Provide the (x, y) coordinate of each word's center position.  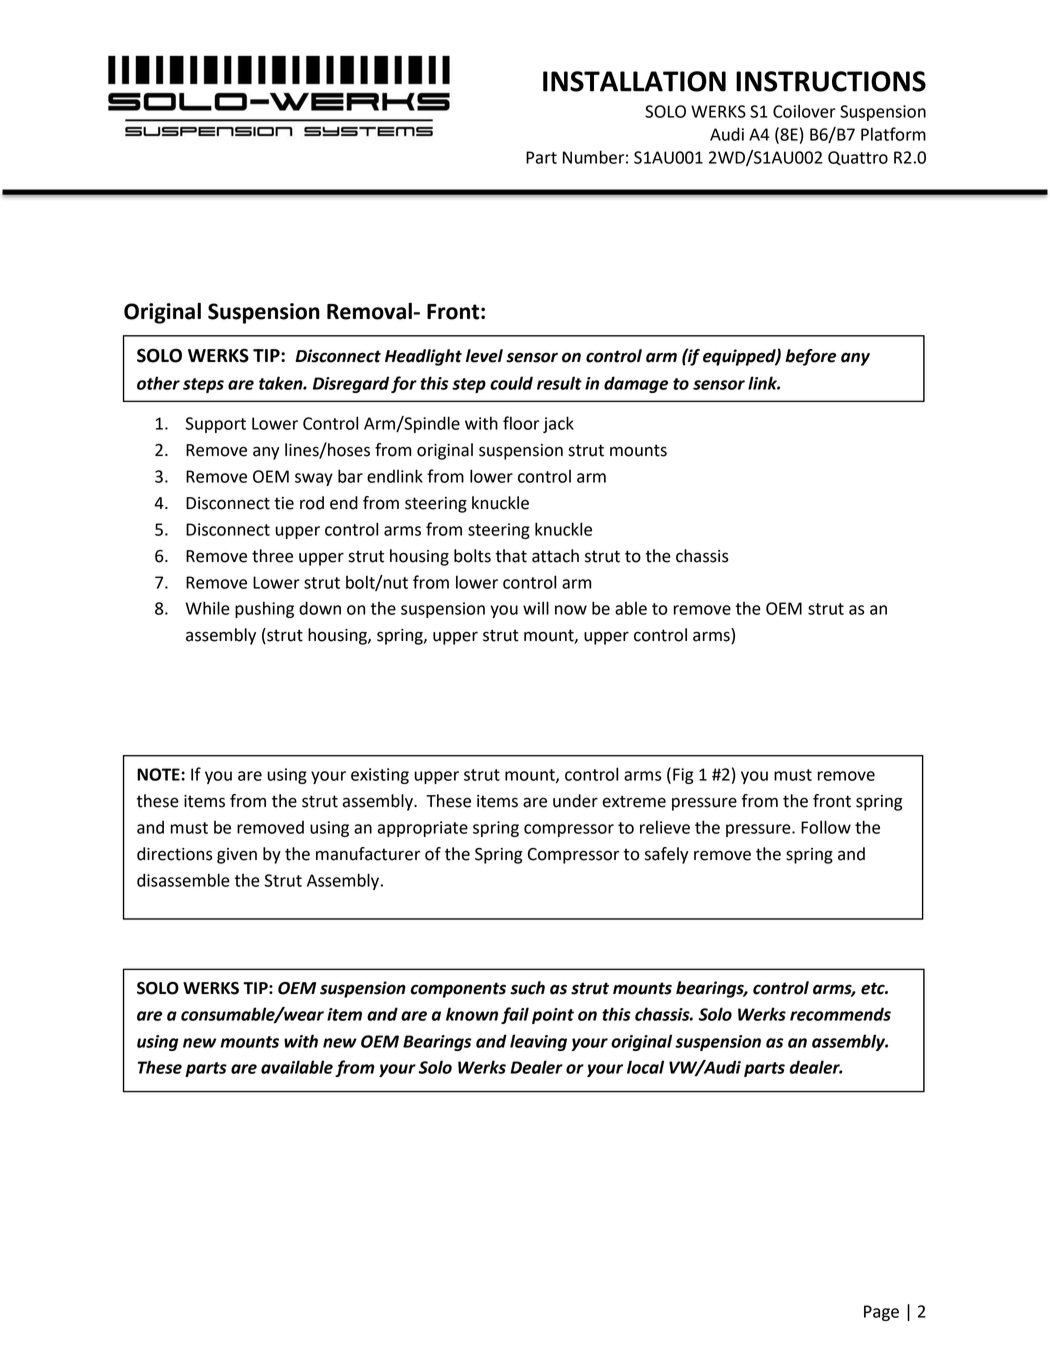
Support (216, 425)
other (158, 383)
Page (881, 1313)
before (810, 357)
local (645, 1067)
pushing (264, 609)
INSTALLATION (634, 81)
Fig (683, 776)
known (472, 1014)
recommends (840, 1014)
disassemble (183, 880)
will (536, 608)
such (527, 988)
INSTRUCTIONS (831, 81)
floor (521, 423)
